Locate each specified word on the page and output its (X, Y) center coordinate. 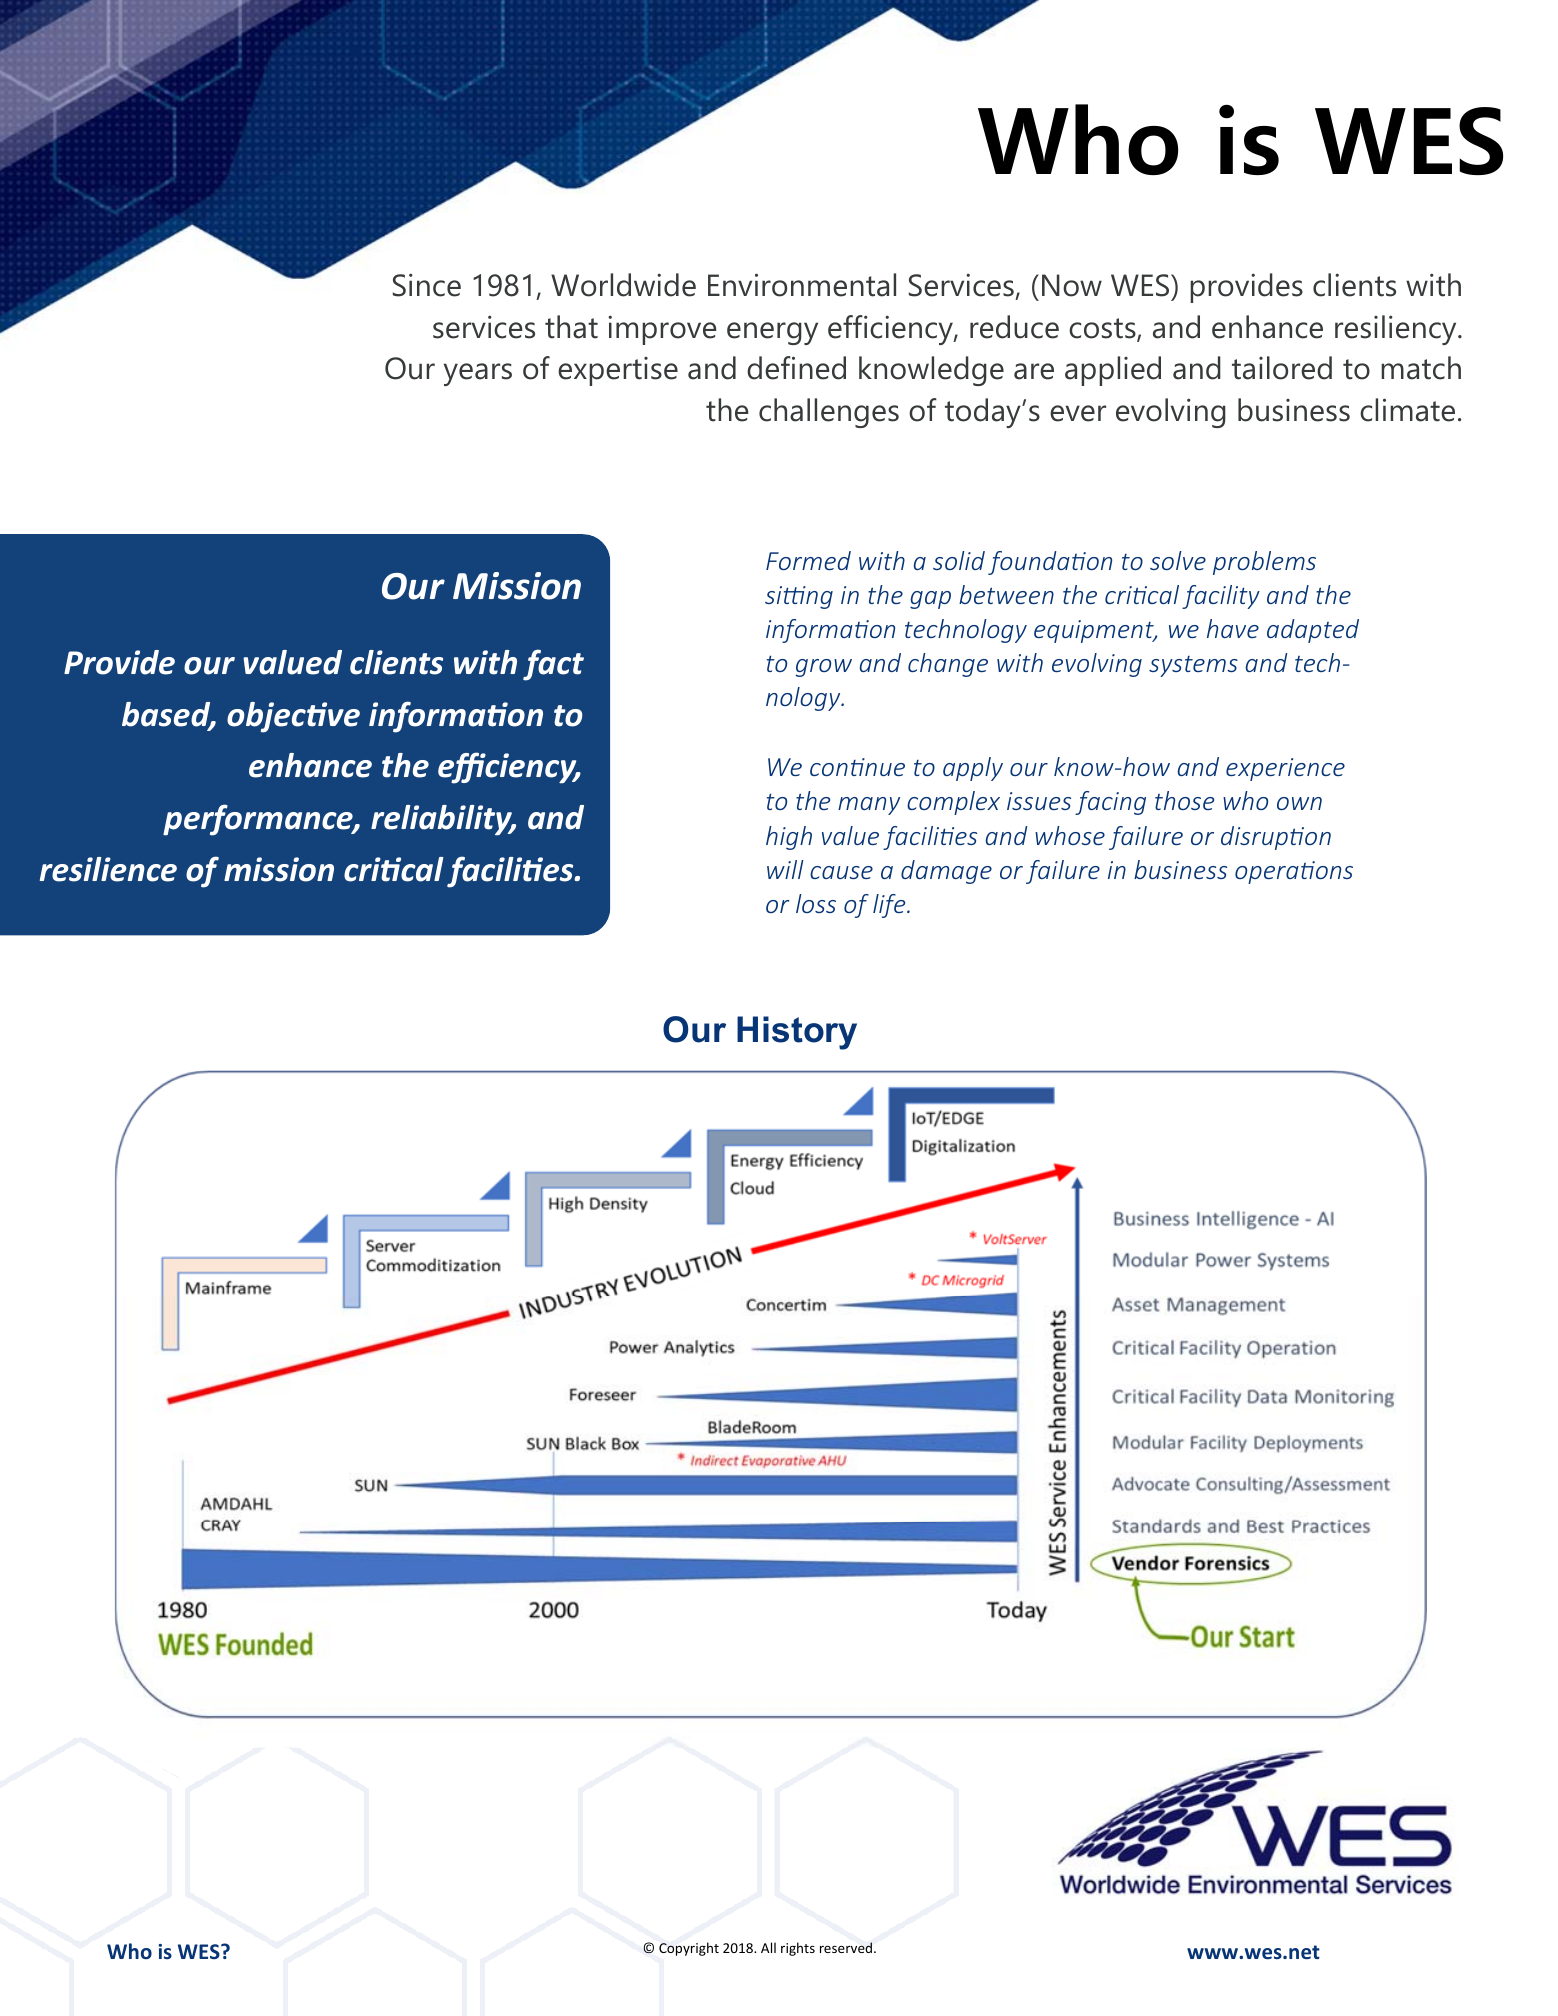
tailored (1282, 368)
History (797, 1033)
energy (772, 333)
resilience (108, 869)
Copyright (689, 1949)
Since (427, 285)
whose (1070, 835)
